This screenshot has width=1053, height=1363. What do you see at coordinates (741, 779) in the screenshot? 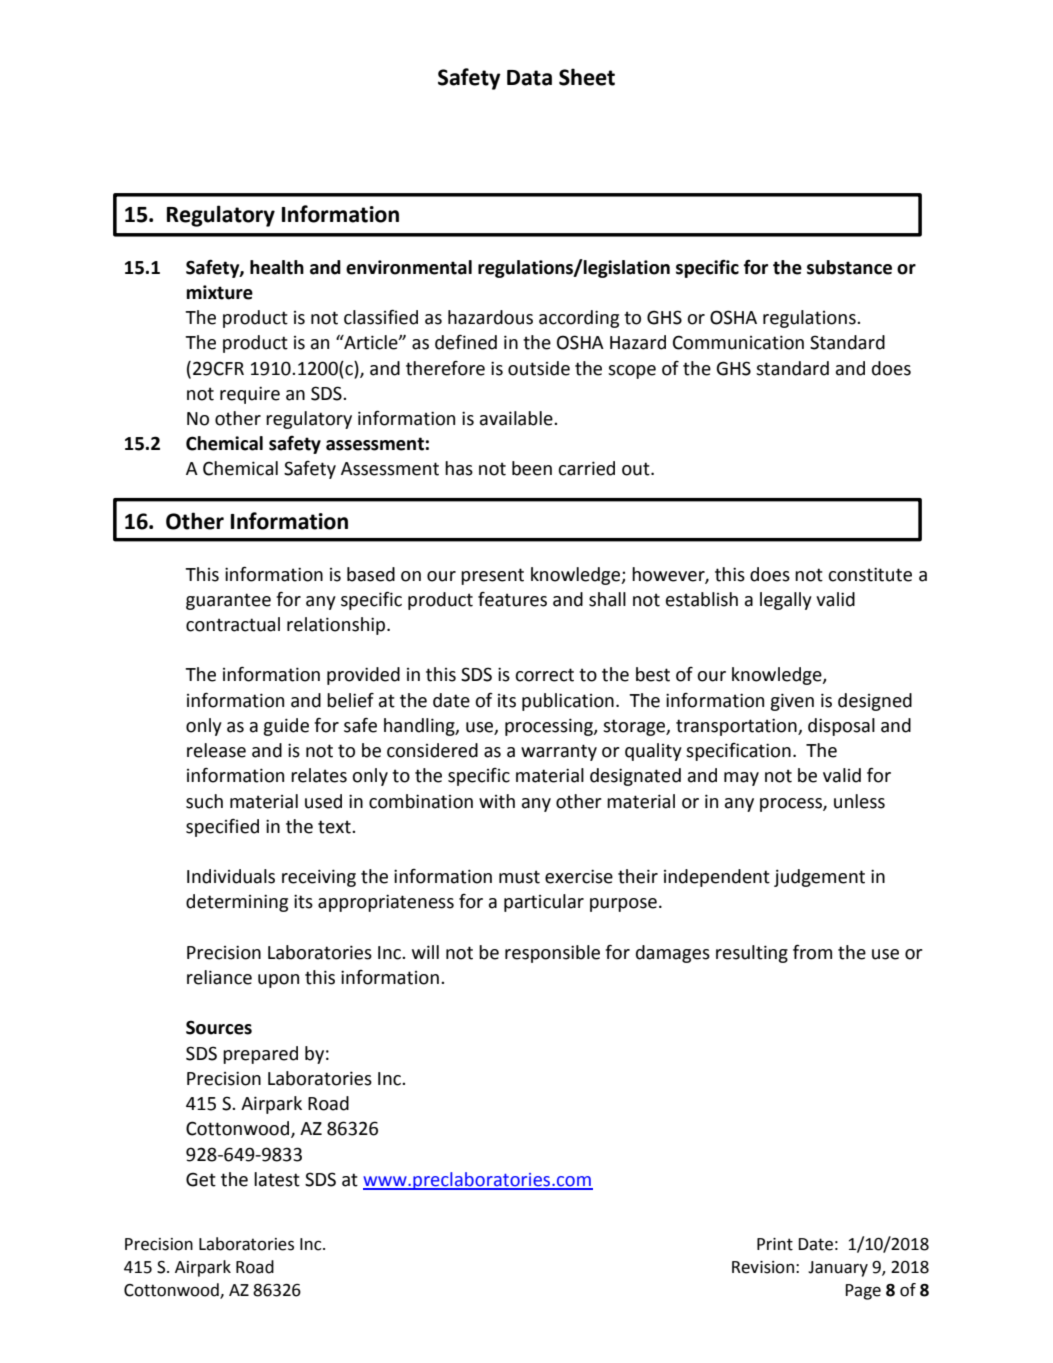
I see `may` at bounding box center [741, 779].
